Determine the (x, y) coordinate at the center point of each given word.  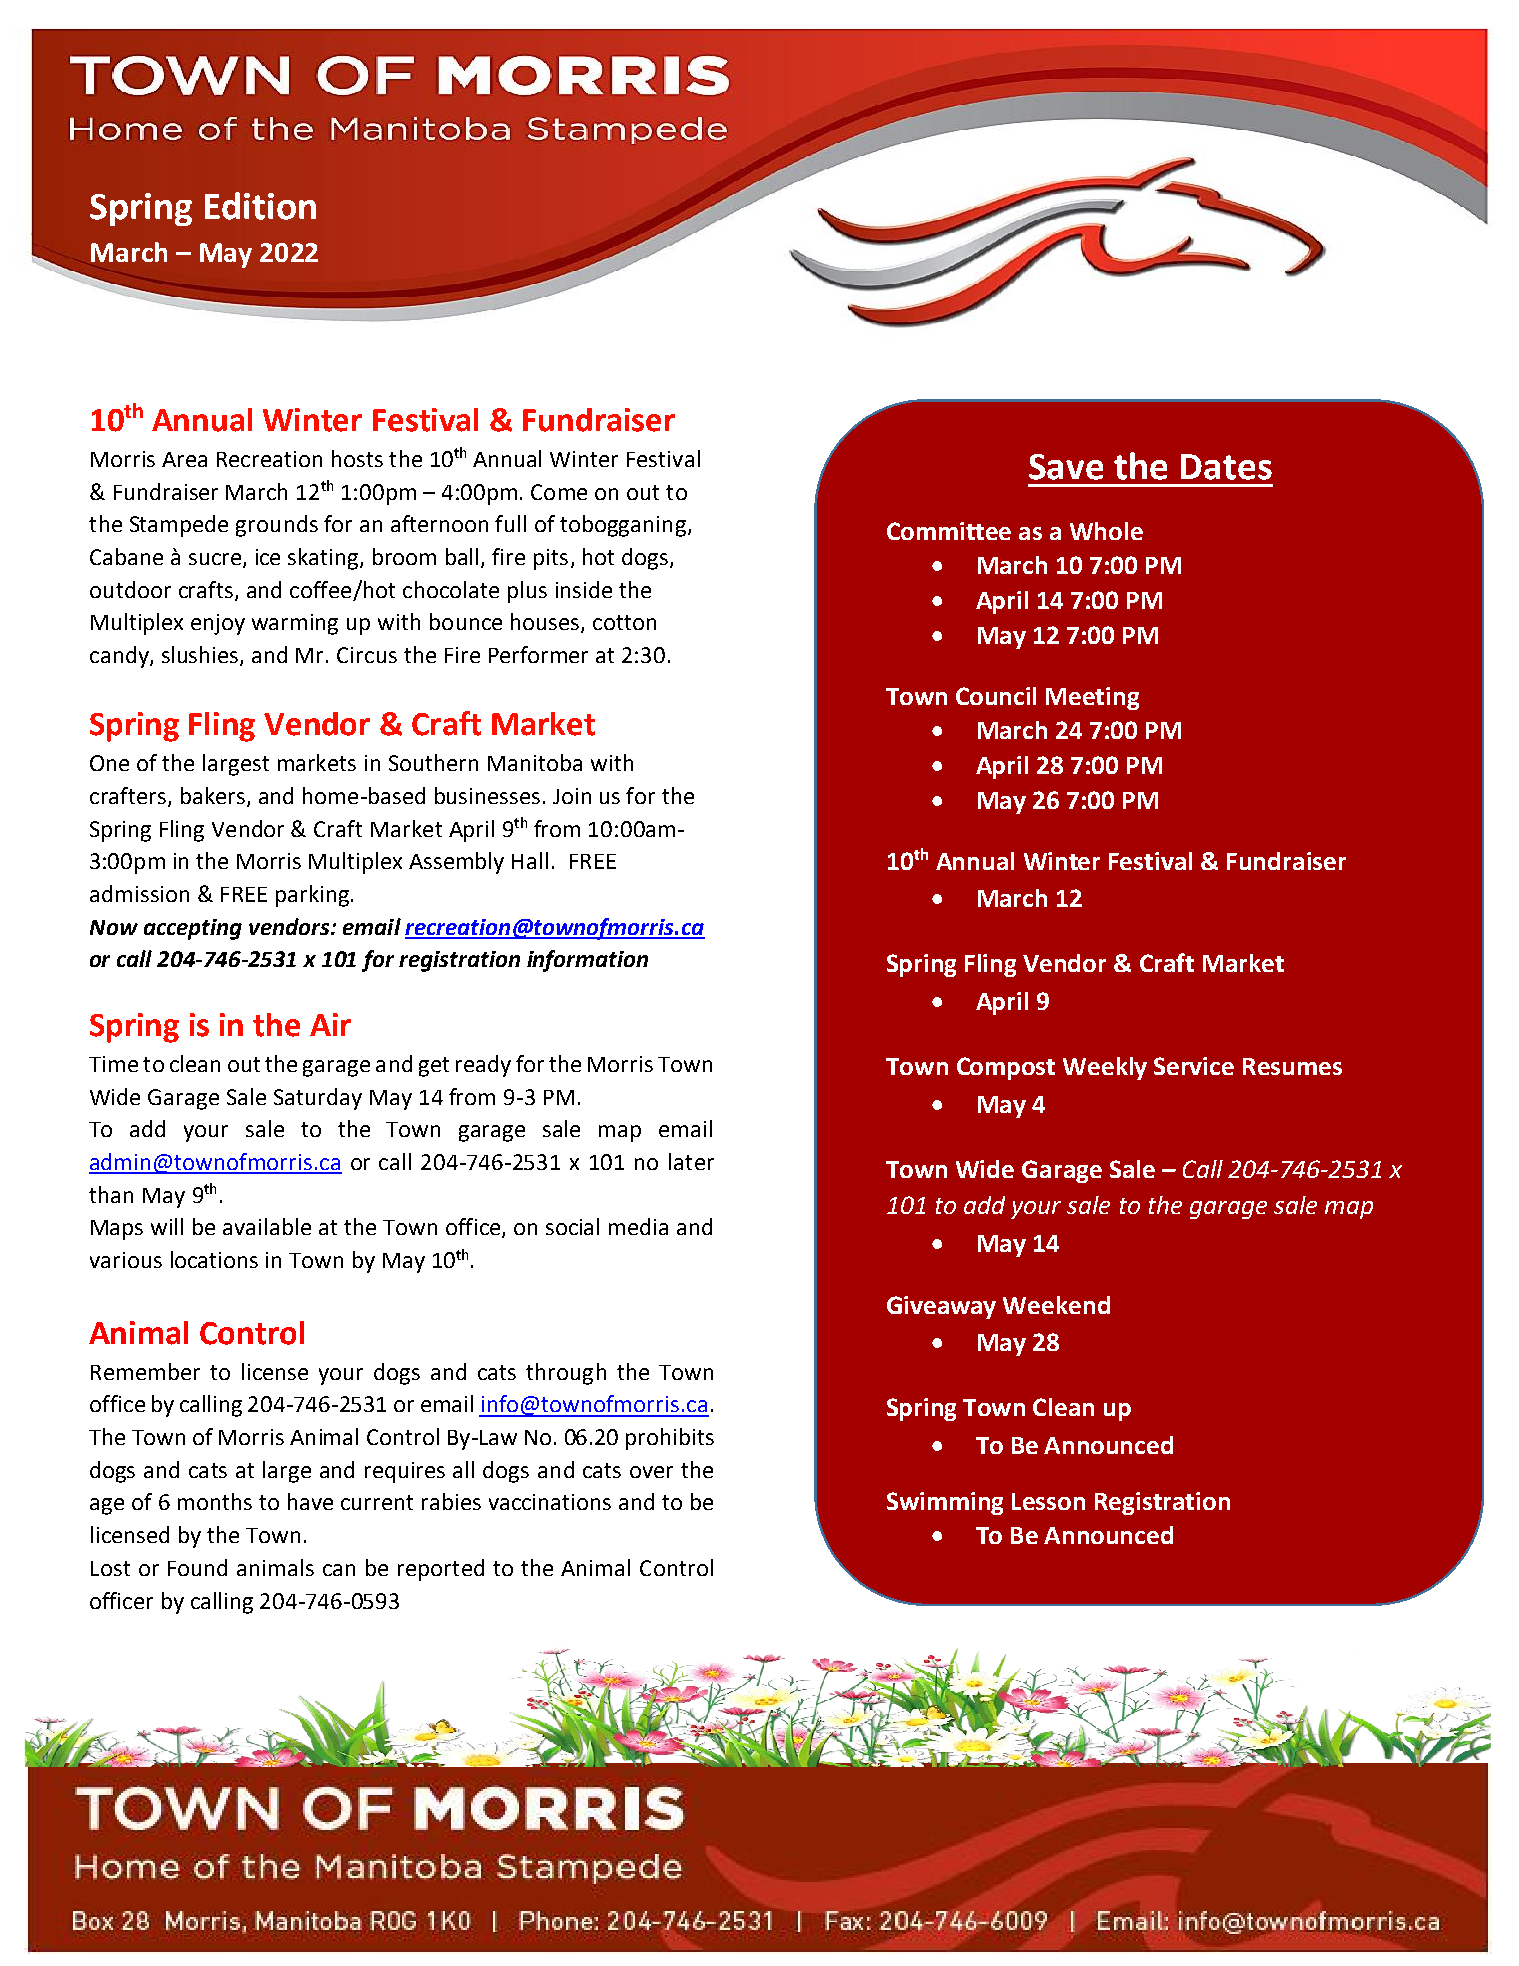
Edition (260, 206)
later (691, 1161)
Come (559, 492)
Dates (1226, 467)
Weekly (1105, 1068)
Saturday (318, 1099)
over (651, 1472)
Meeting (1092, 698)
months (215, 1501)
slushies (201, 656)
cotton (624, 622)
